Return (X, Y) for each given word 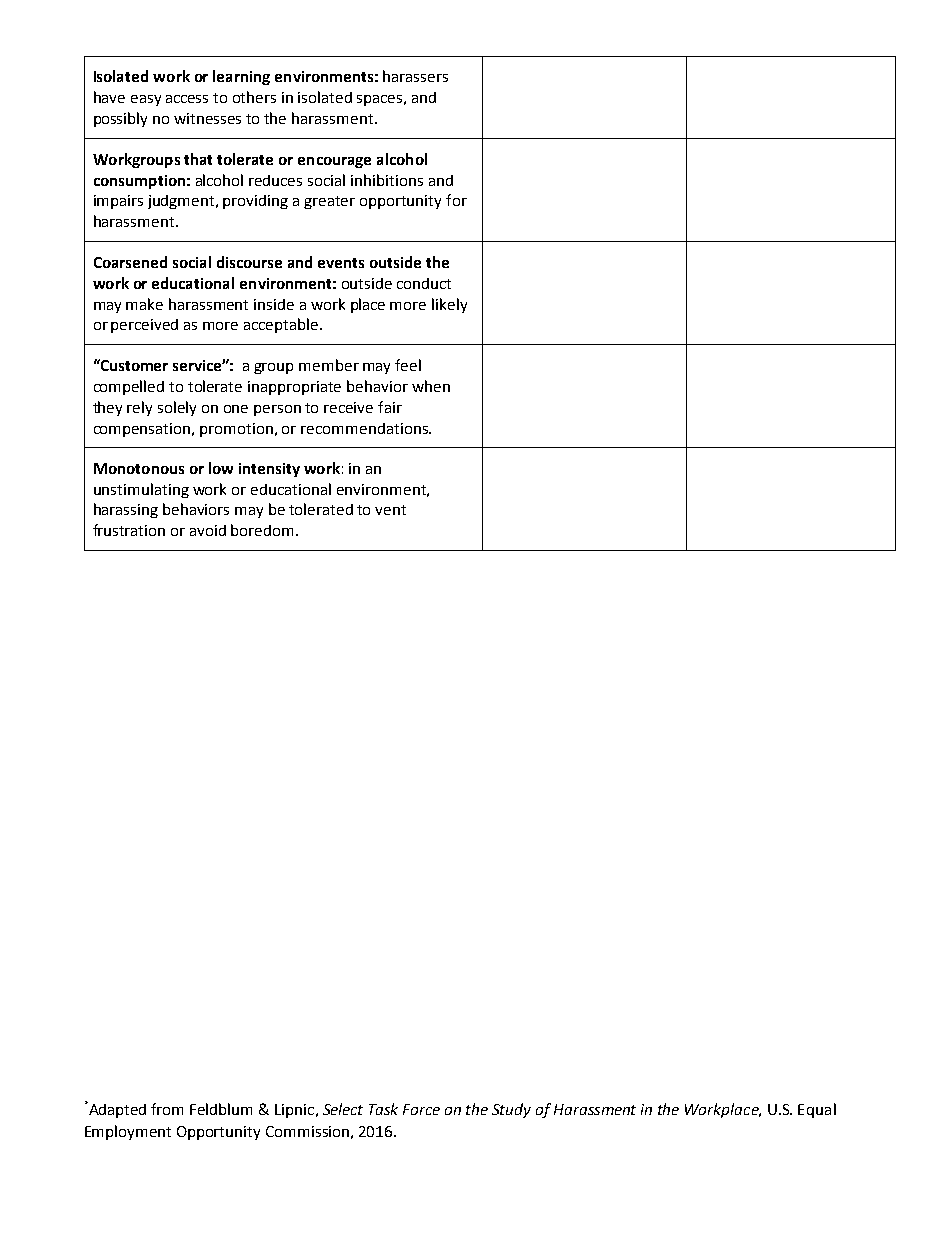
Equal (817, 1110)
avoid (208, 530)
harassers (415, 76)
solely (177, 408)
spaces (379, 100)
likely (449, 305)
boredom (264, 530)
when (431, 386)
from (167, 1109)
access (187, 99)
